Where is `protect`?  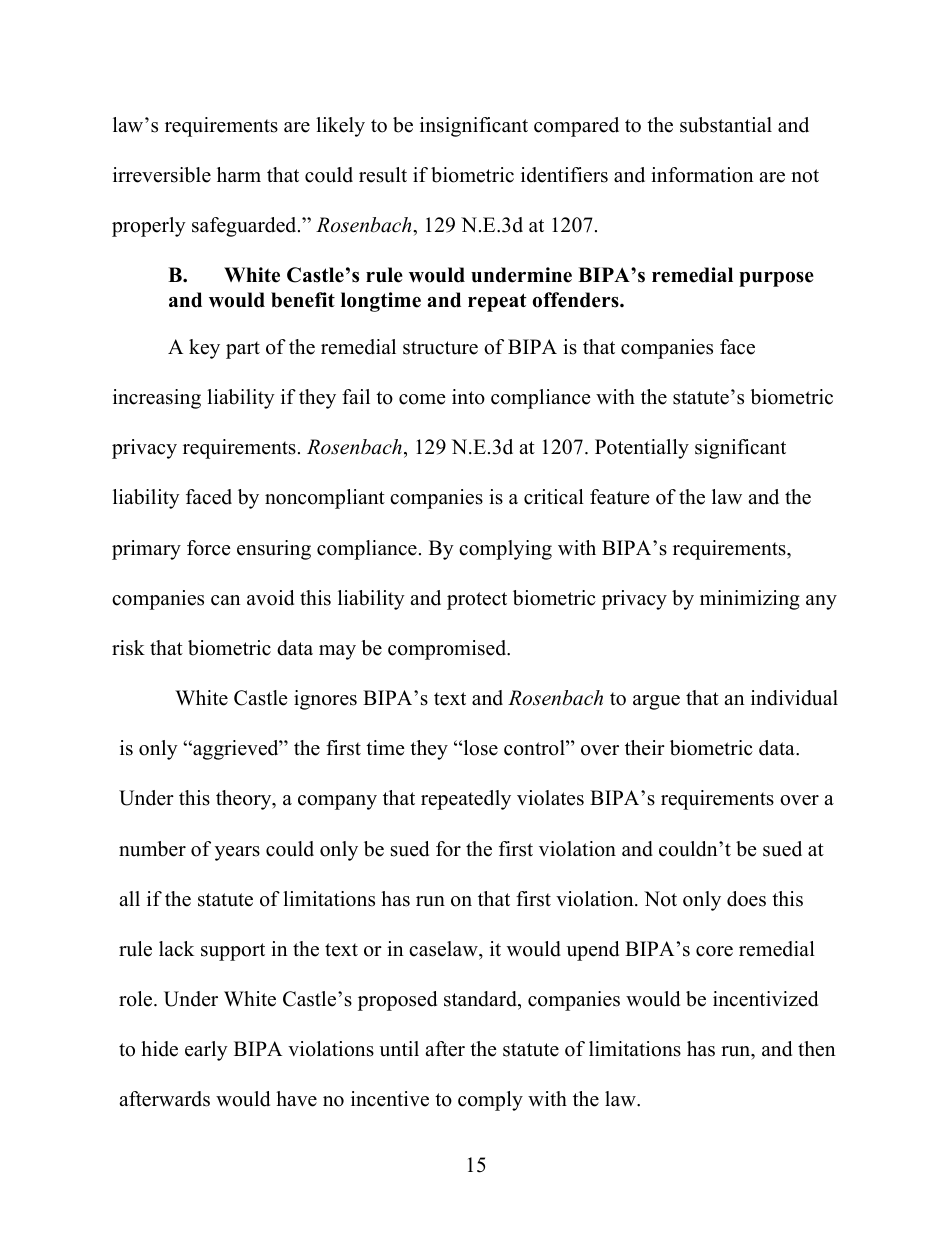
protect is located at coordinates (477, 601).
